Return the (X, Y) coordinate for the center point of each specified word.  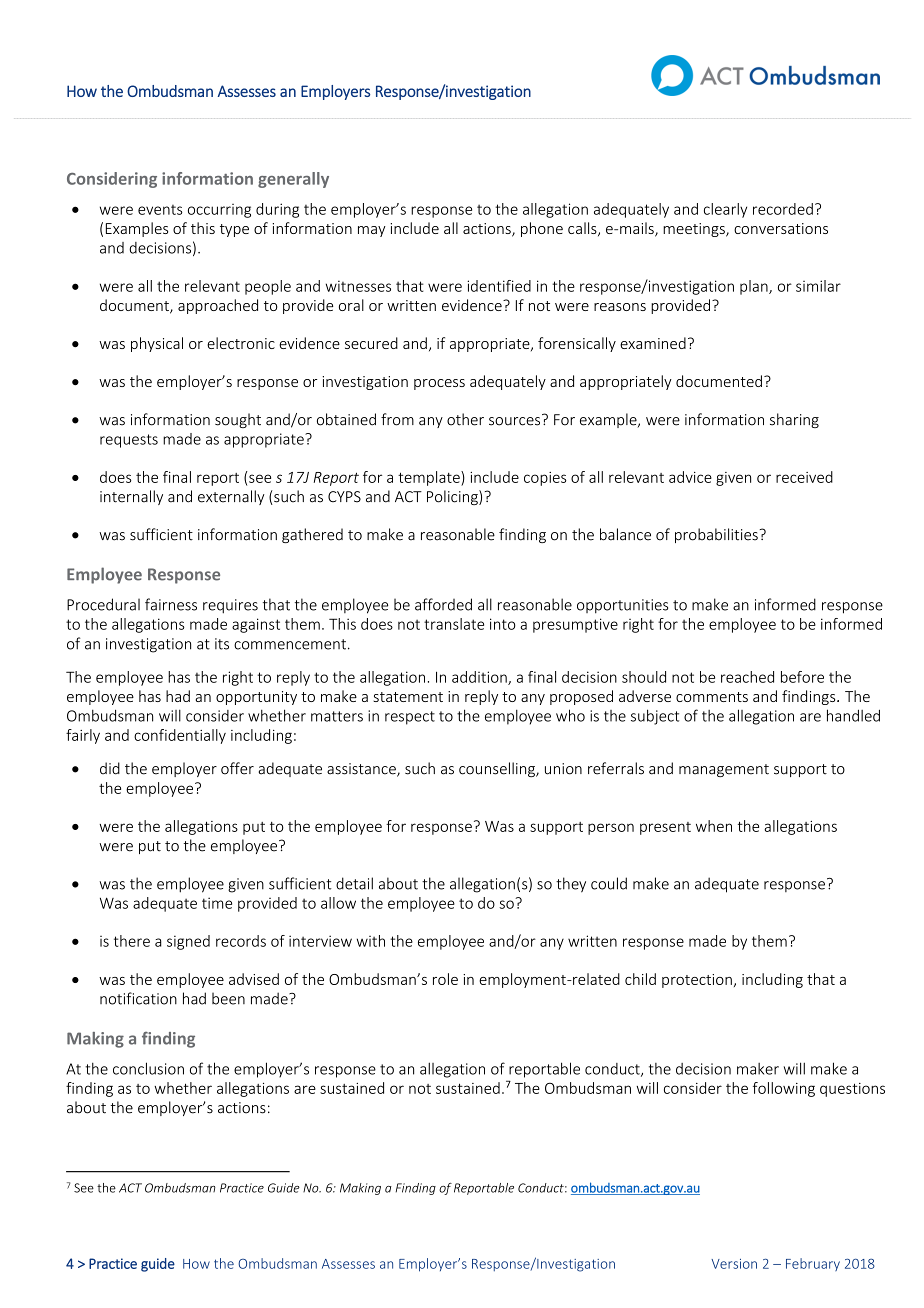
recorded (783, 209)
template (430, 478)
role (445, 979)
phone (542, 229)
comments (712, 697)
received (804, 477)
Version (734, 1264)
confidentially (180, 736)
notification (138, 998)
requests (129, 441)
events (160, 210)
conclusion (148, 1068)
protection (697, 981)
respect (410, 718)
